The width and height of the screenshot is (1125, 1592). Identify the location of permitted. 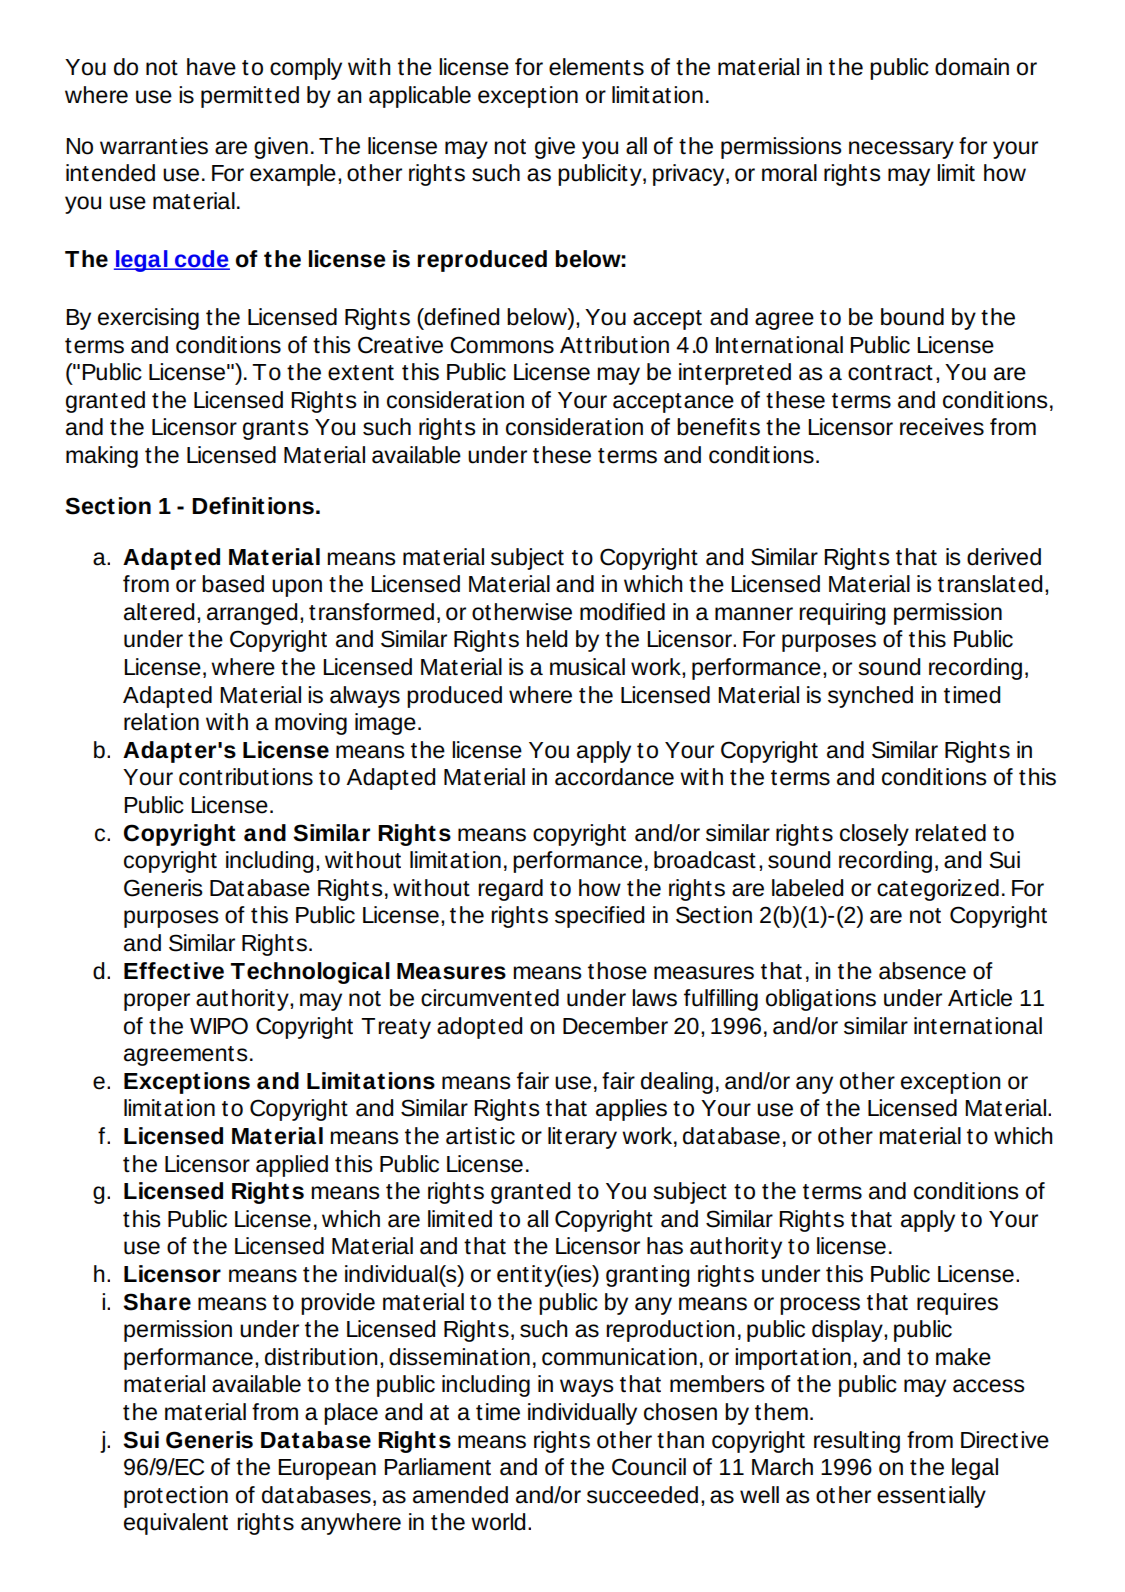
(250, 97).
